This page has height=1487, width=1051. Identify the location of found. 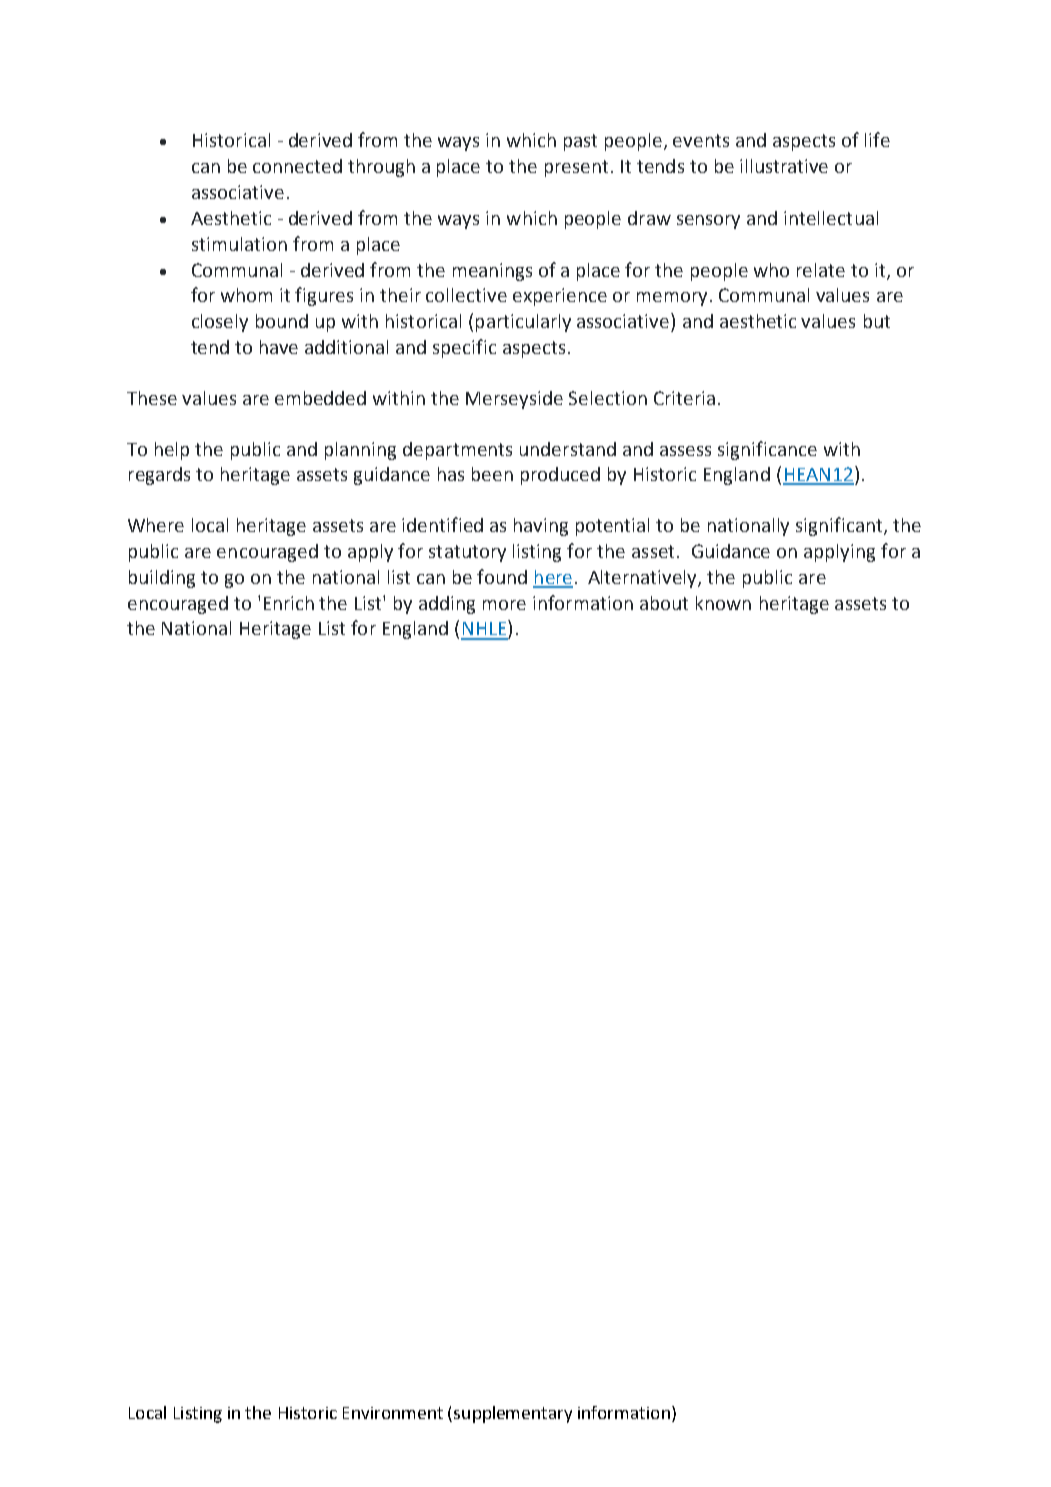
(502, 576).
